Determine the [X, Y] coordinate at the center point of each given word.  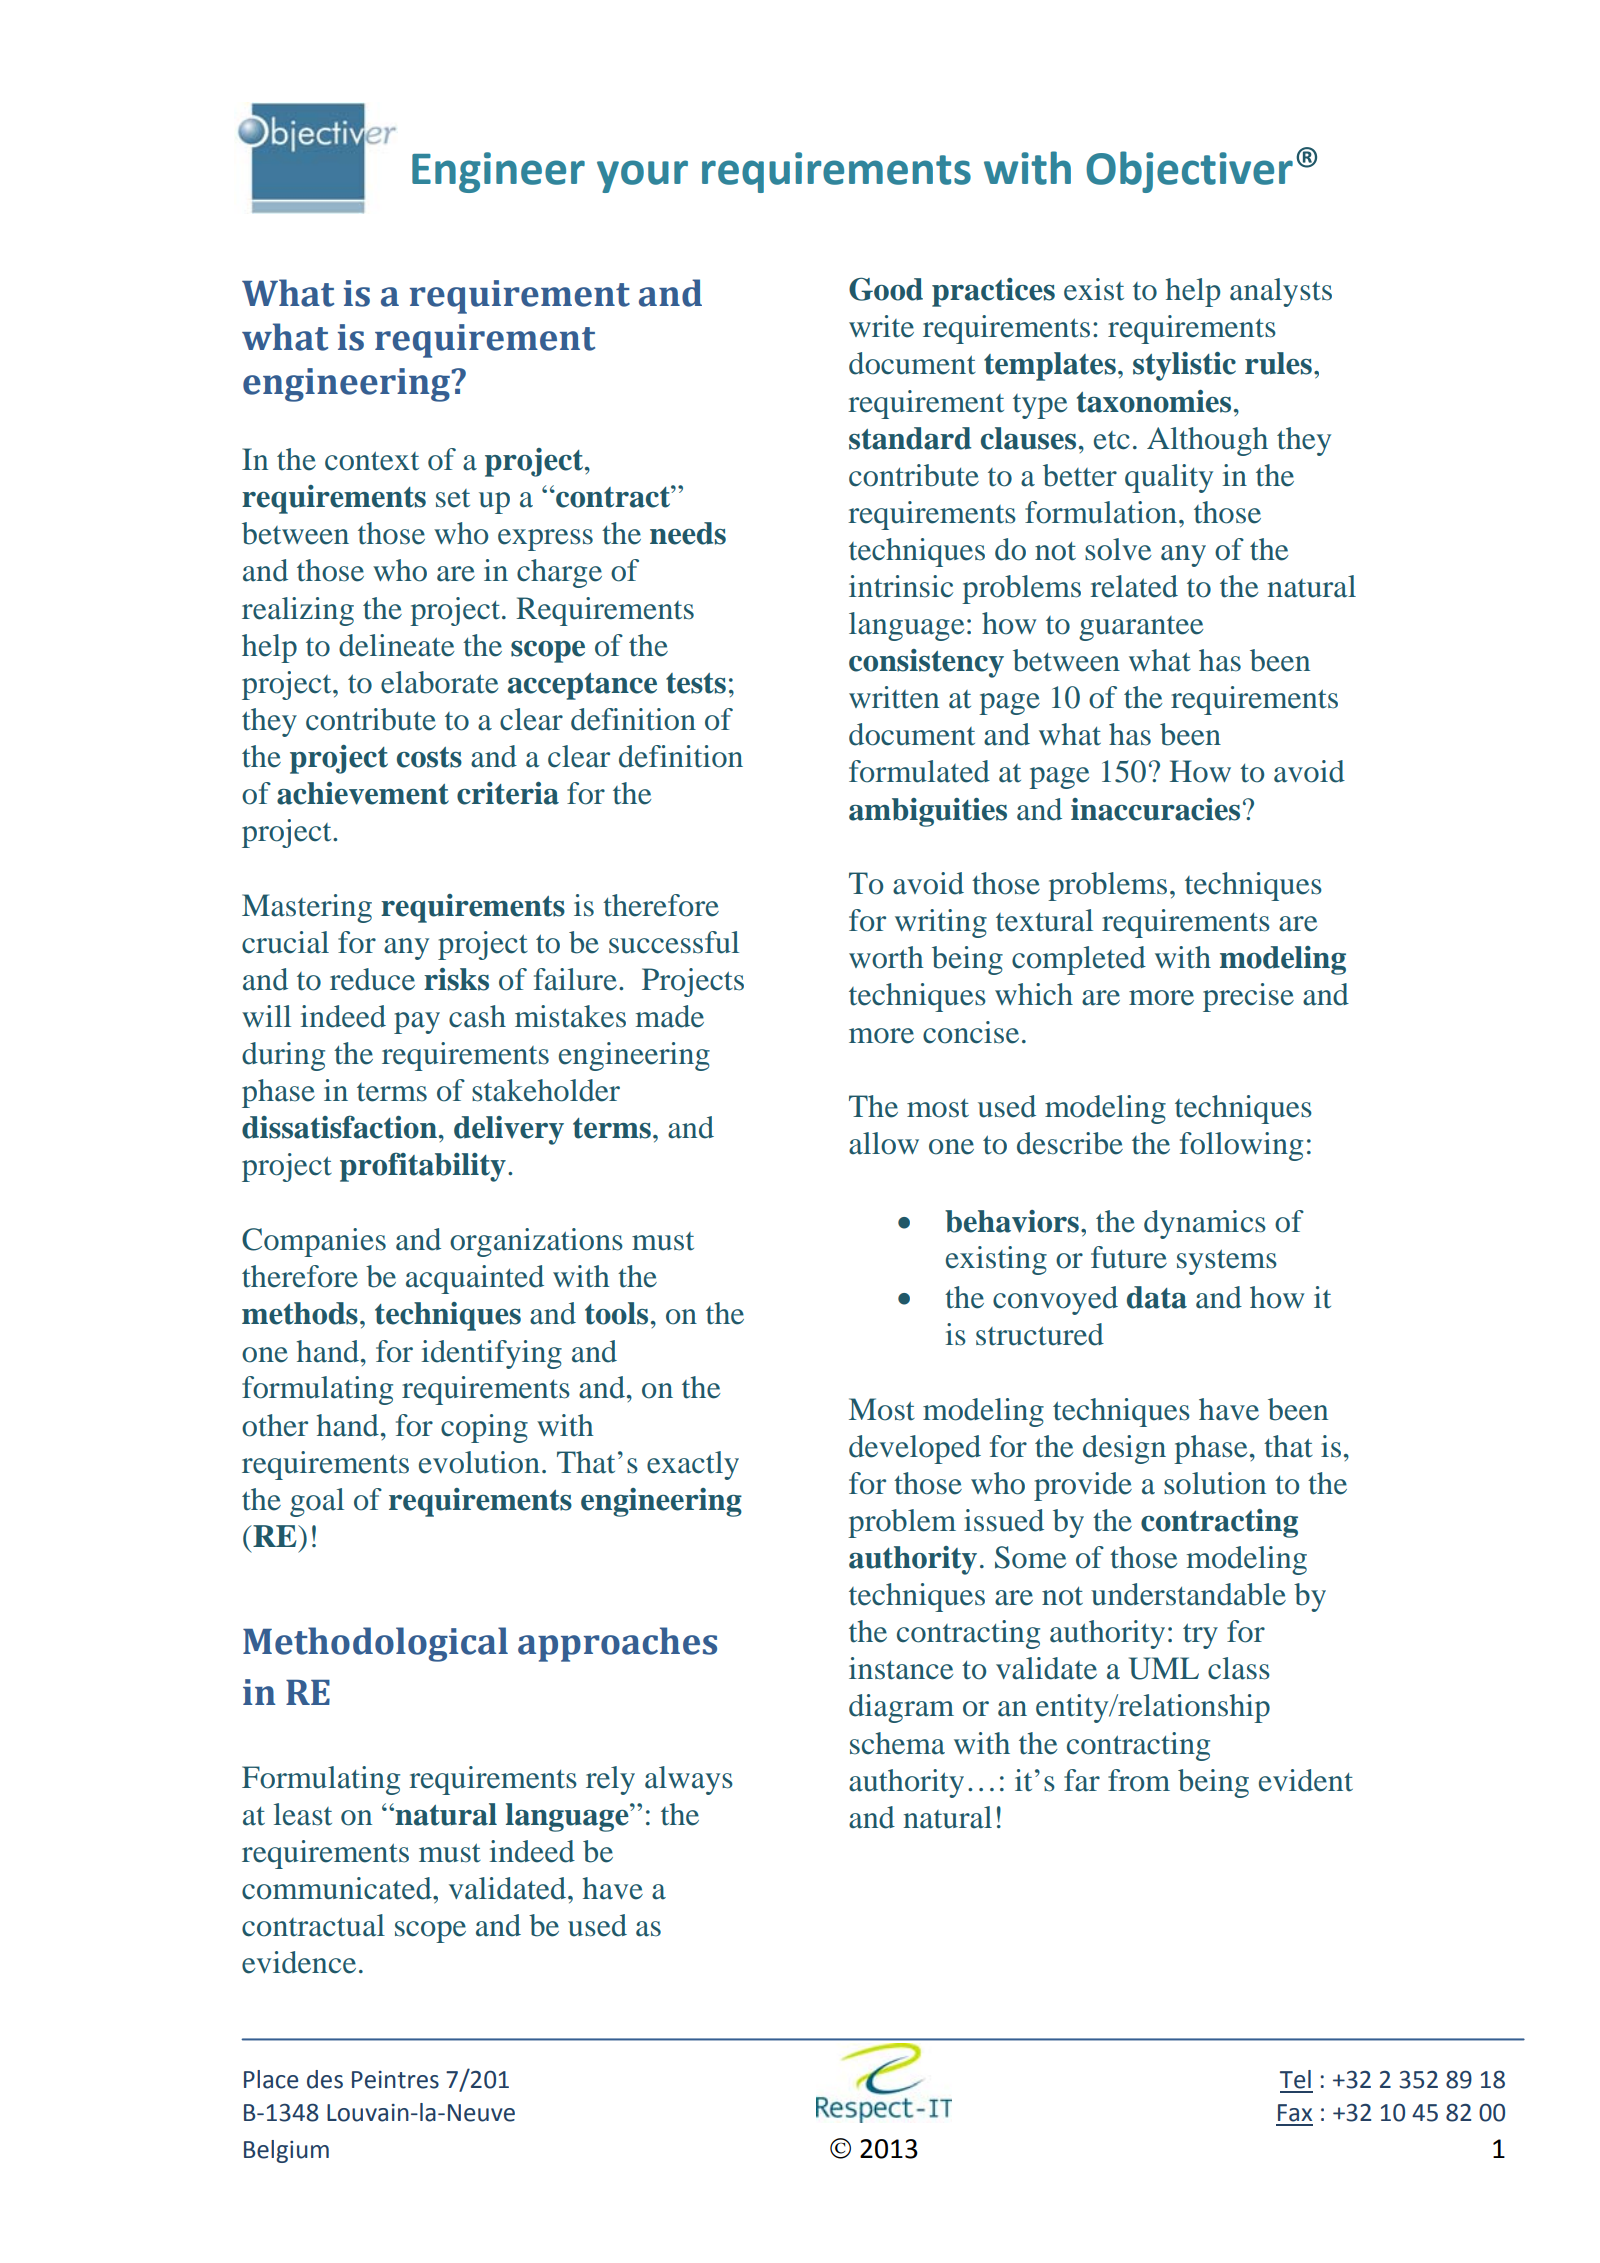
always [689, 1780]
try [1200, 1636]
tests [696, 683]
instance [901, 1668]
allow [884, 1143]
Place [271, 2079]
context [372, 461]
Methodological [375, 1644]
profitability [423, 1167]
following [1241, 1146]
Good [886, 289]
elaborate [439, 682]
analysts [1281, 292]
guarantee [1141, 628]
